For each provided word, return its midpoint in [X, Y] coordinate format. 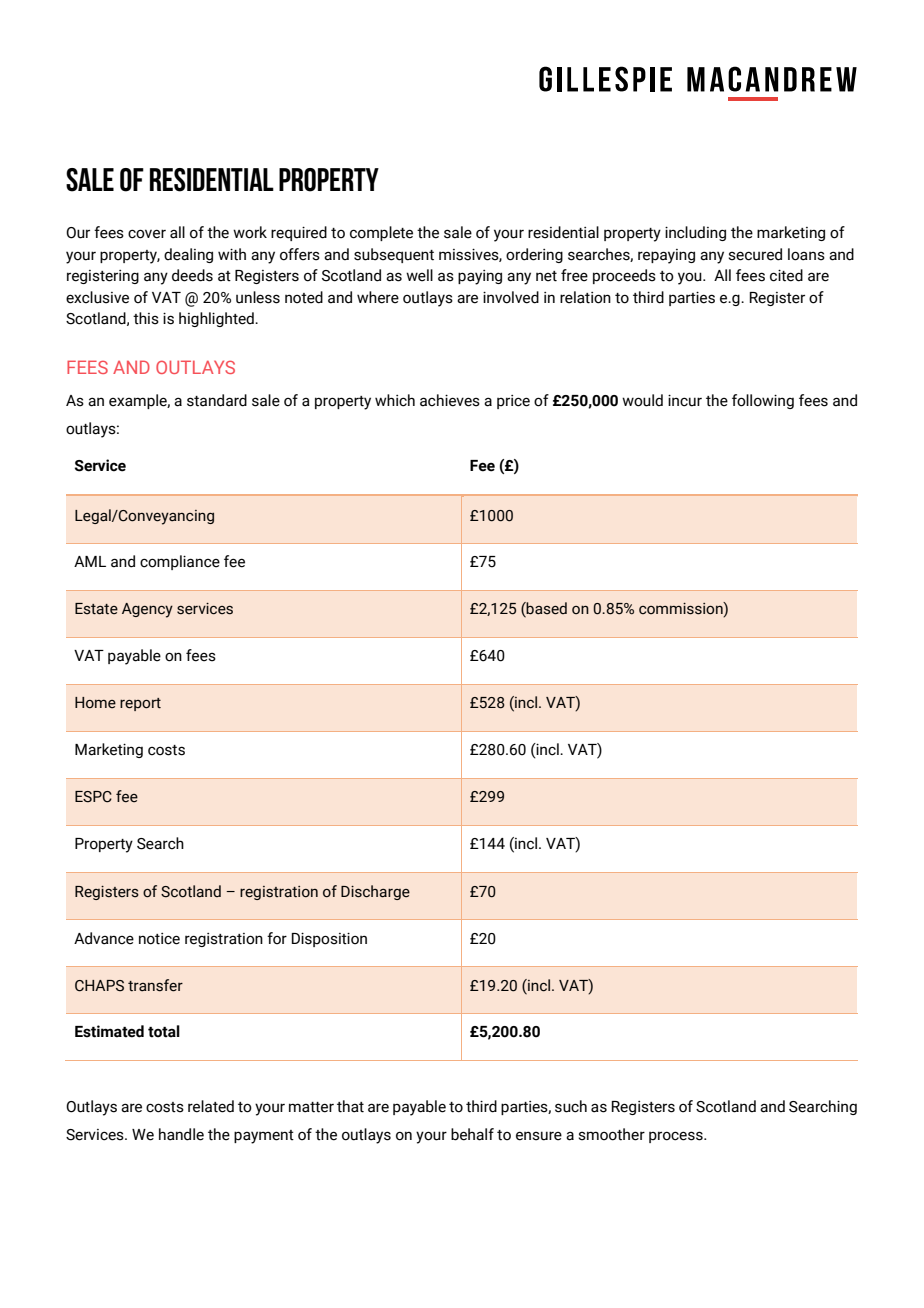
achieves [450, 400]
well [419, 275]
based [546, 609]
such [571, 1106]
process [677, 1137]
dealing [188, 255]
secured [755, 254]
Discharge [375, 892]
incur [685, 400]
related [211, 1106]
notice [159, 939]
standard [217, 400]
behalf [472, 1134]
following [763, 401]
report [140, 704]
